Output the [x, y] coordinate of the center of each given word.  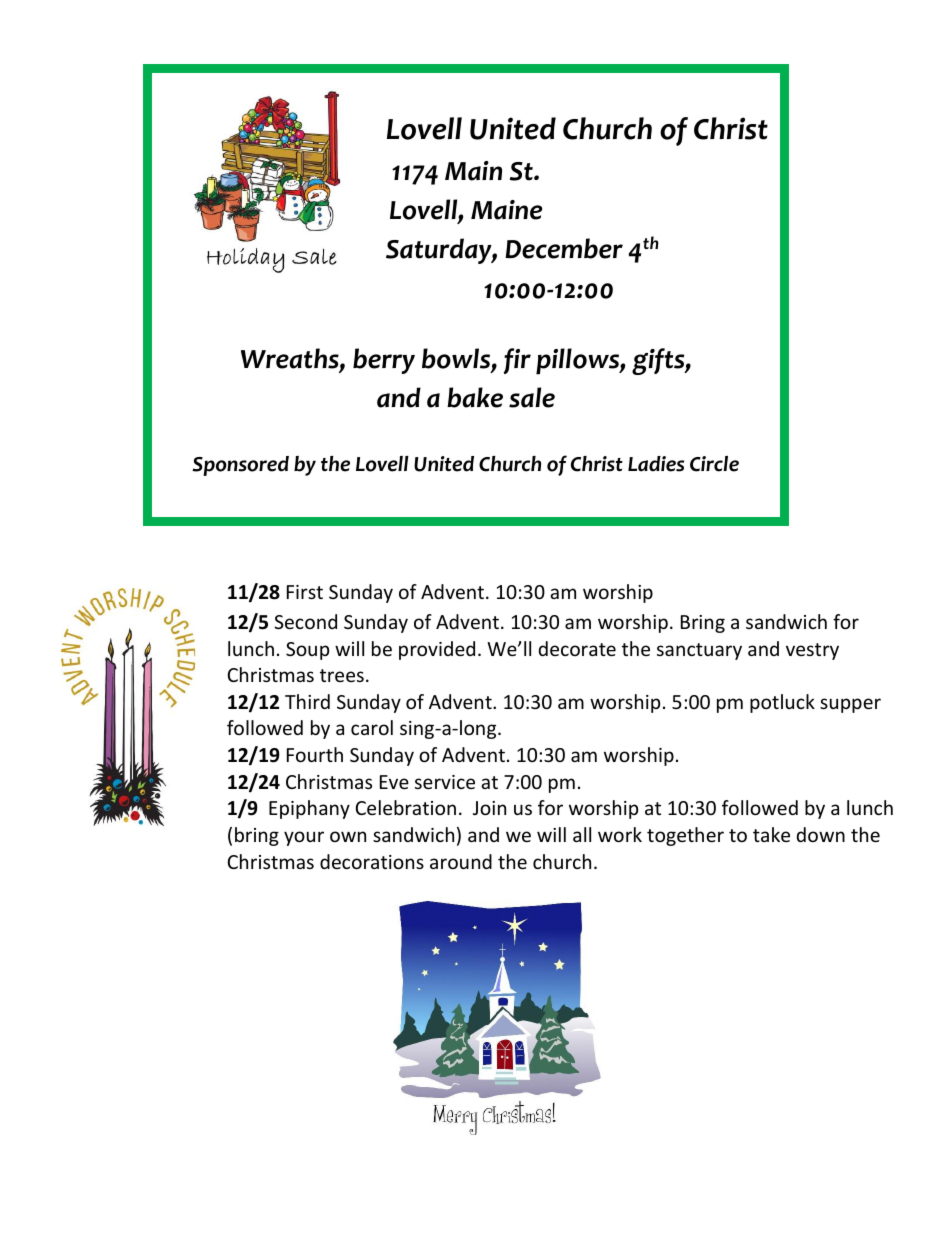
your [304, 838]
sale [532, 397]
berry [384, 361]
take [771, 834]
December [564, 248]
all [582, 834]
